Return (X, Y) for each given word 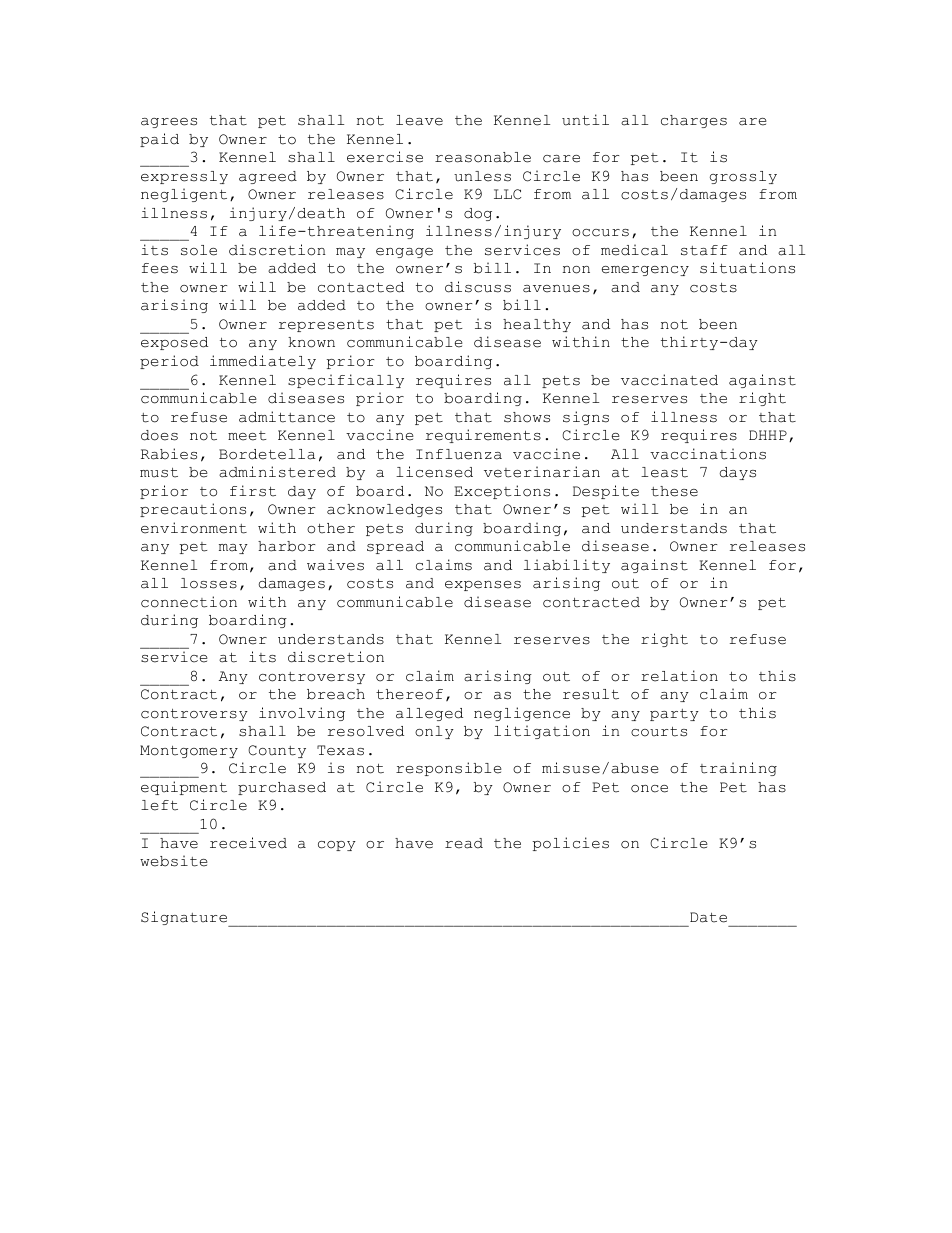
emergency (645, 271)
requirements (483, 436)
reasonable (483, 157)
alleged (429, 714)
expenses (483, 586)
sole (199, 250)
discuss (478, 287)
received (248, 843)
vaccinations (708, 454)
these (674, 491)
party (674, 715)
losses (209, 583)
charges (694, 121)
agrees (169, 123)
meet (247, 436)
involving (302, 714)
